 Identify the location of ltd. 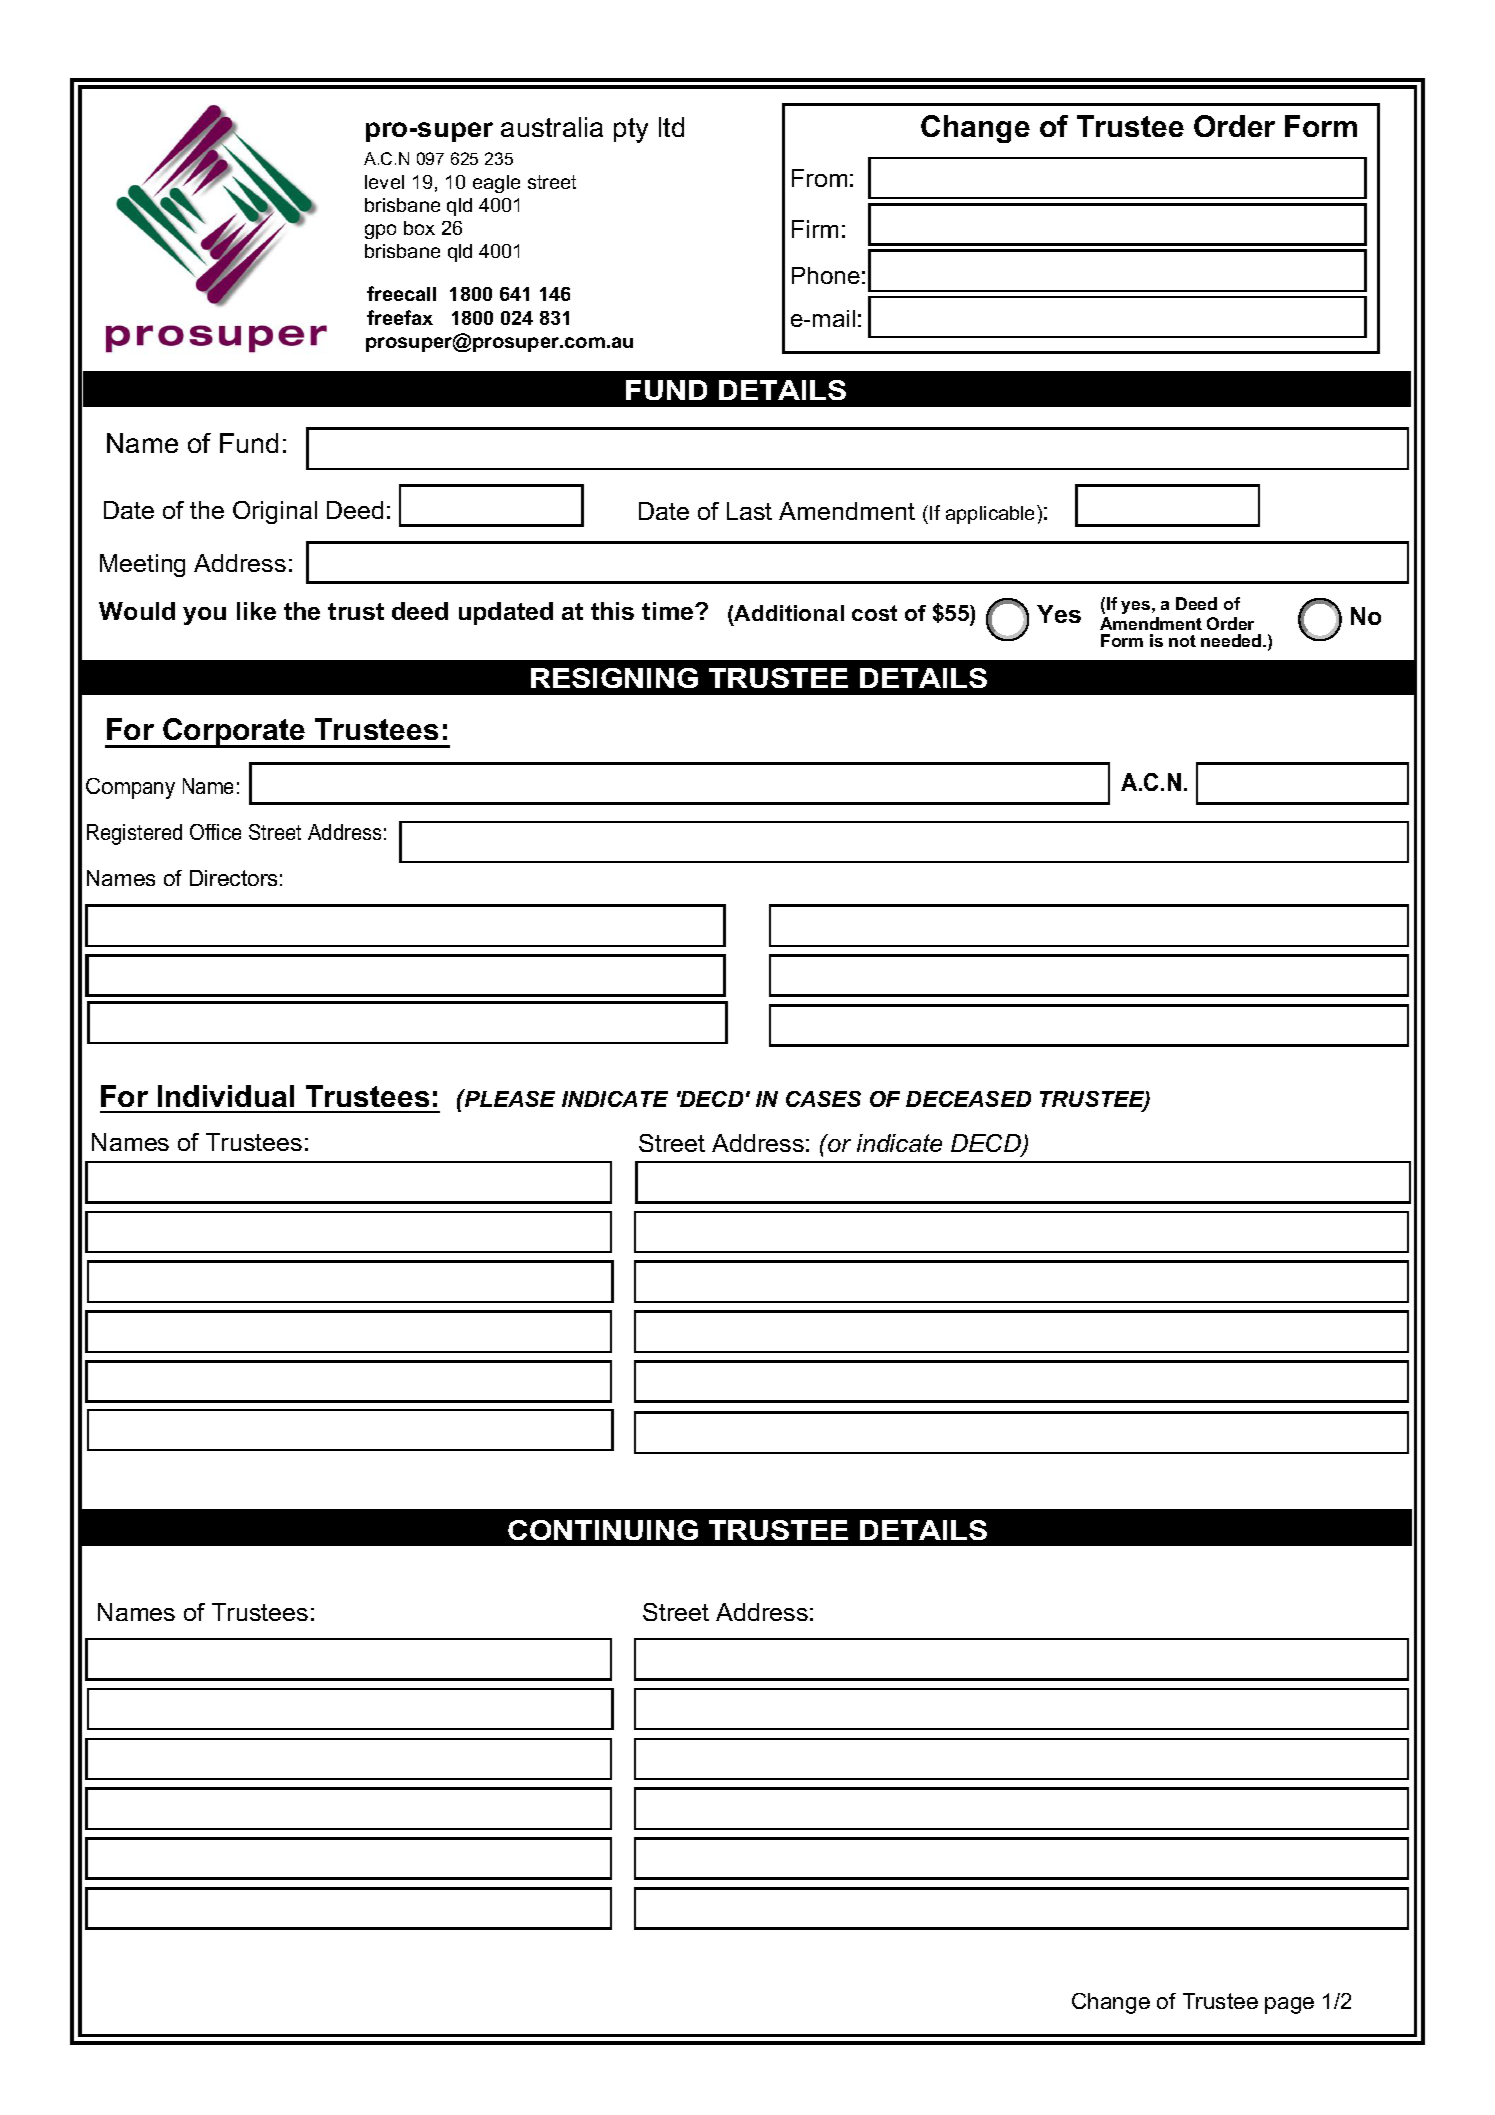
(671, 127).
